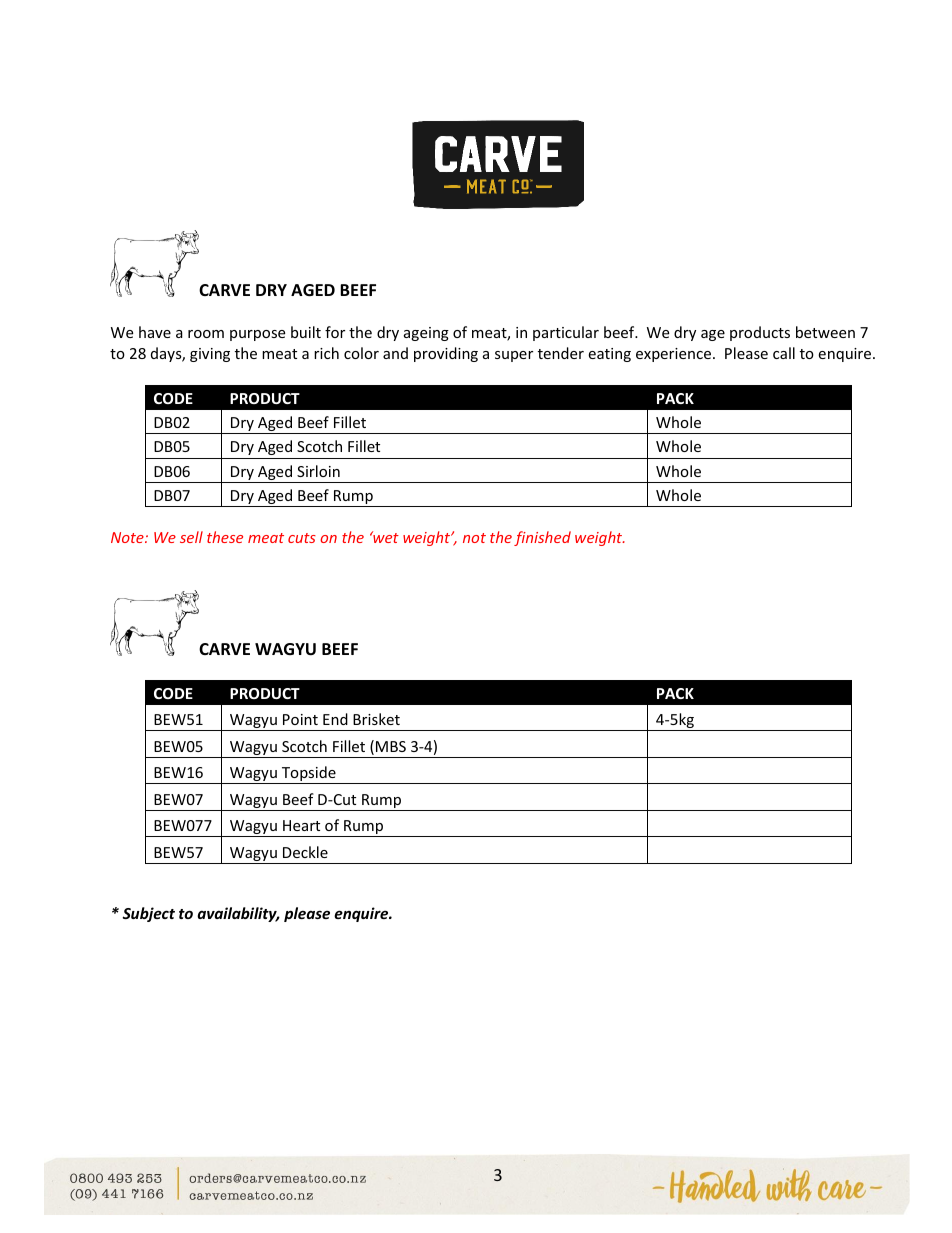  What do you see at coordinates (301, 825) in the image?
I see `Heart` at bounding box center [301, 825].
